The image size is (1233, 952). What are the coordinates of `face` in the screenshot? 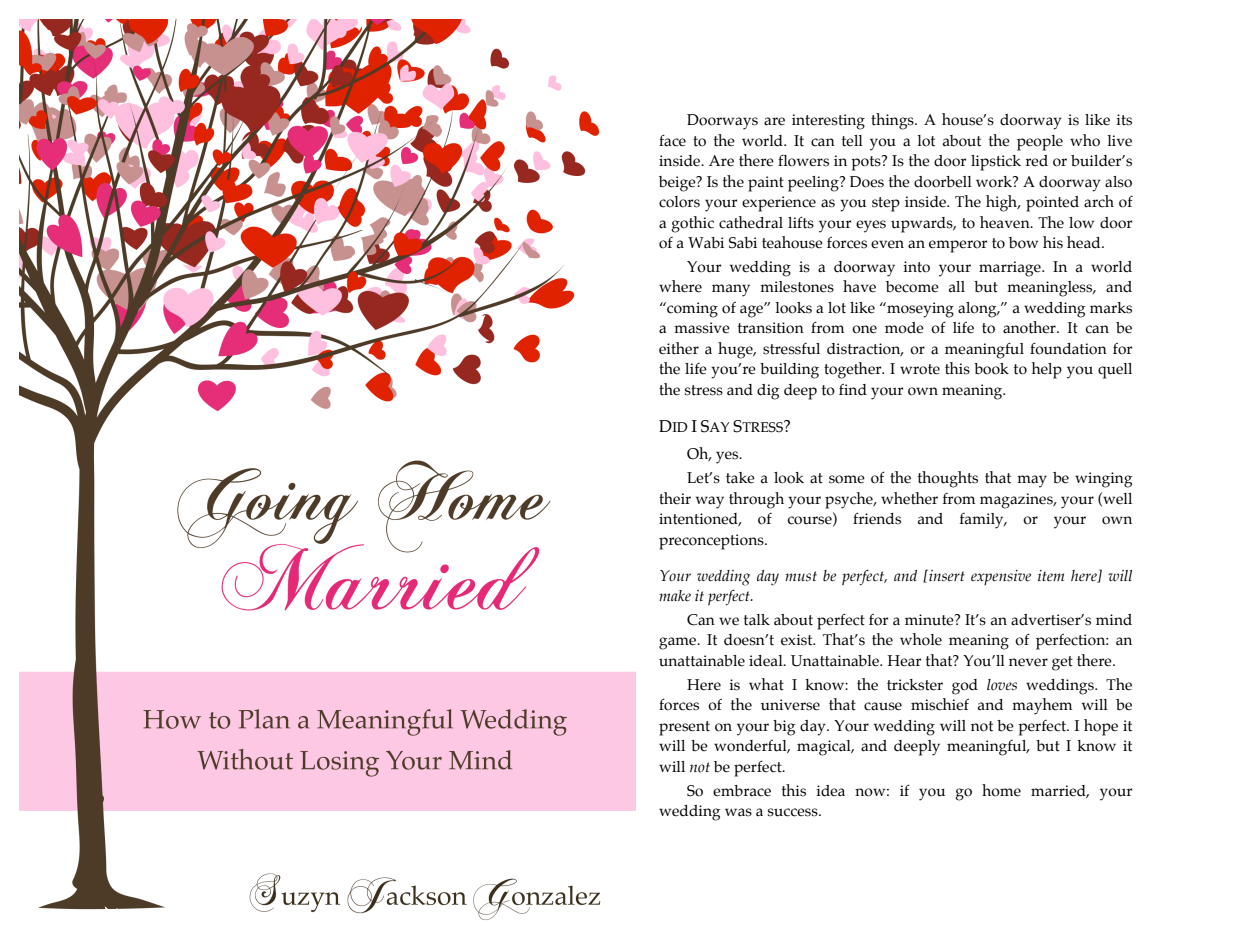 It's located at (672, 140).
